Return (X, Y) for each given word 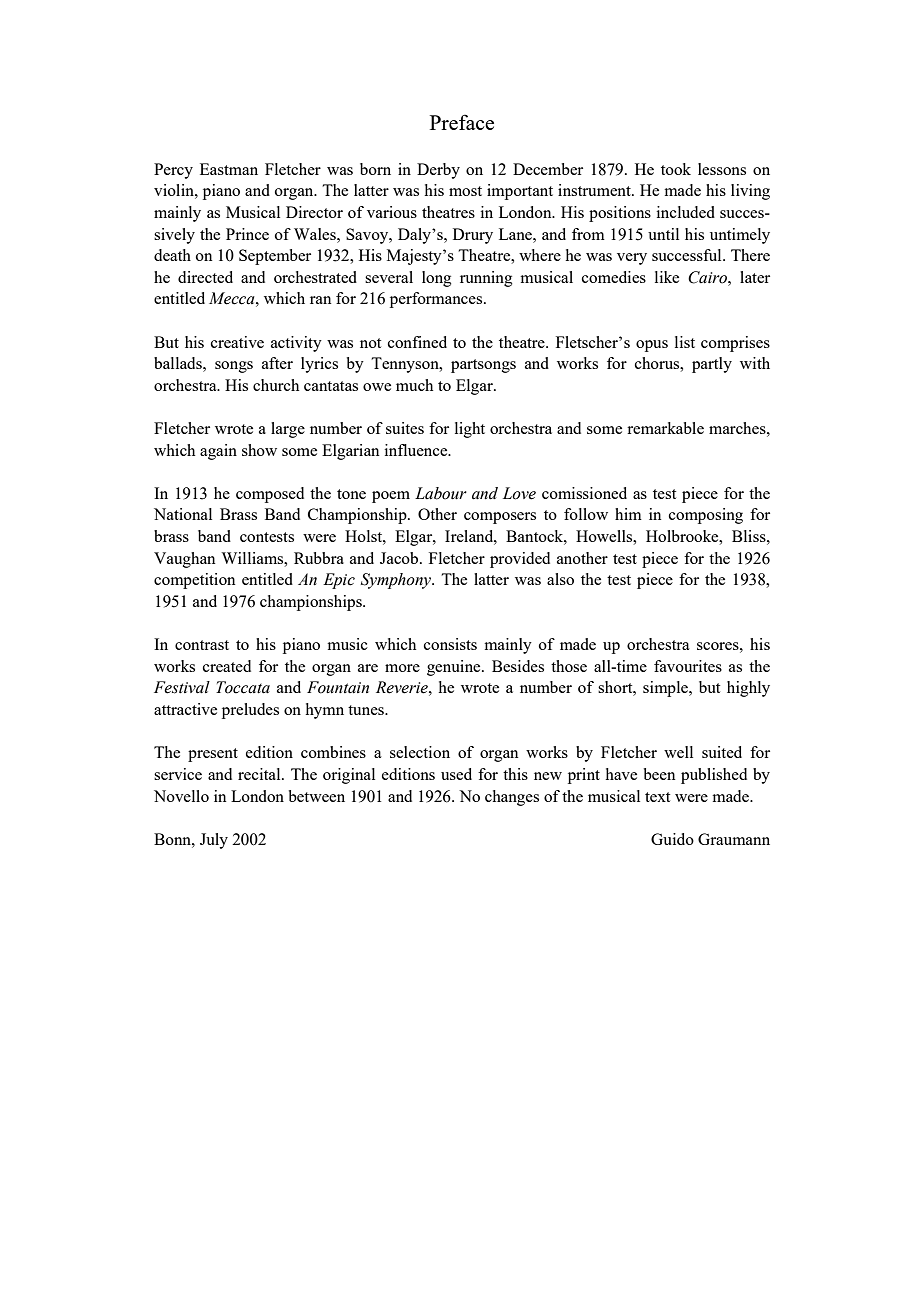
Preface (462, 122)
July (214, 841)
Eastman (229, 169)
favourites (688, 666)
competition (194, 581)
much (414, 385)
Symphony (397, 581)
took (676, 169)
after (277, 363)
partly (712, 365)
